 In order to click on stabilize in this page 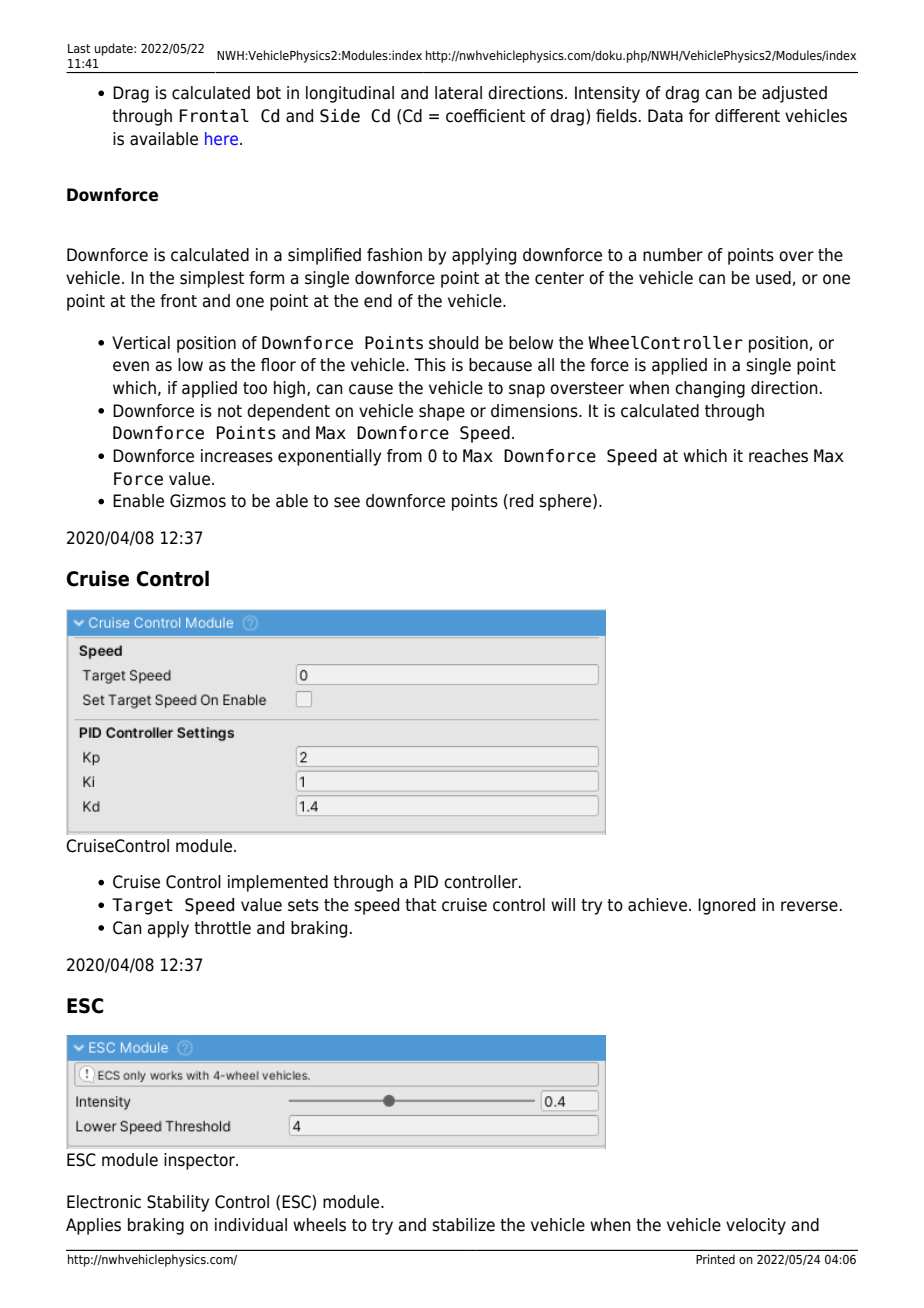, I will do `click(463, 1225)`.
